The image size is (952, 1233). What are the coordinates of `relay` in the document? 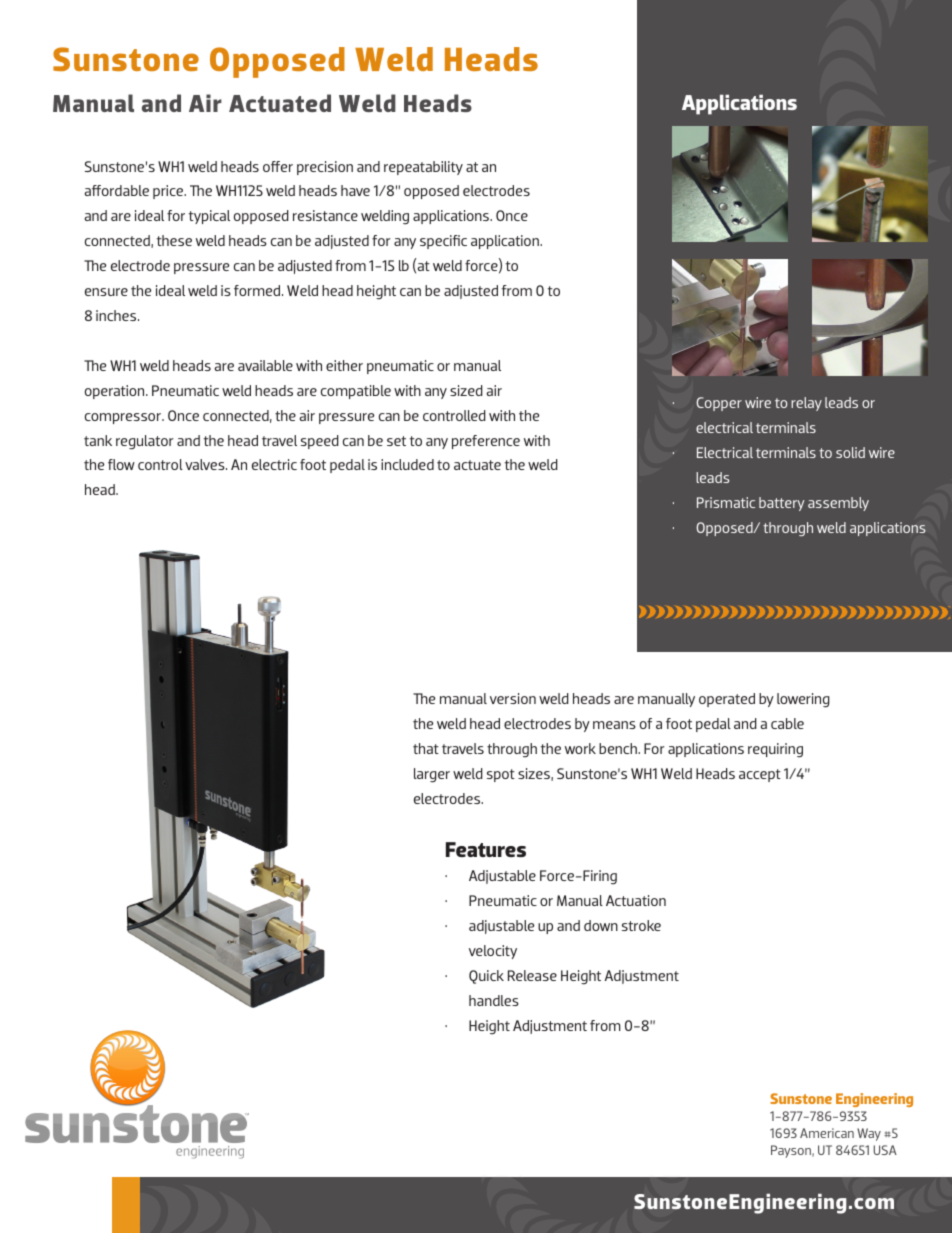 It's located at (806, 404).
